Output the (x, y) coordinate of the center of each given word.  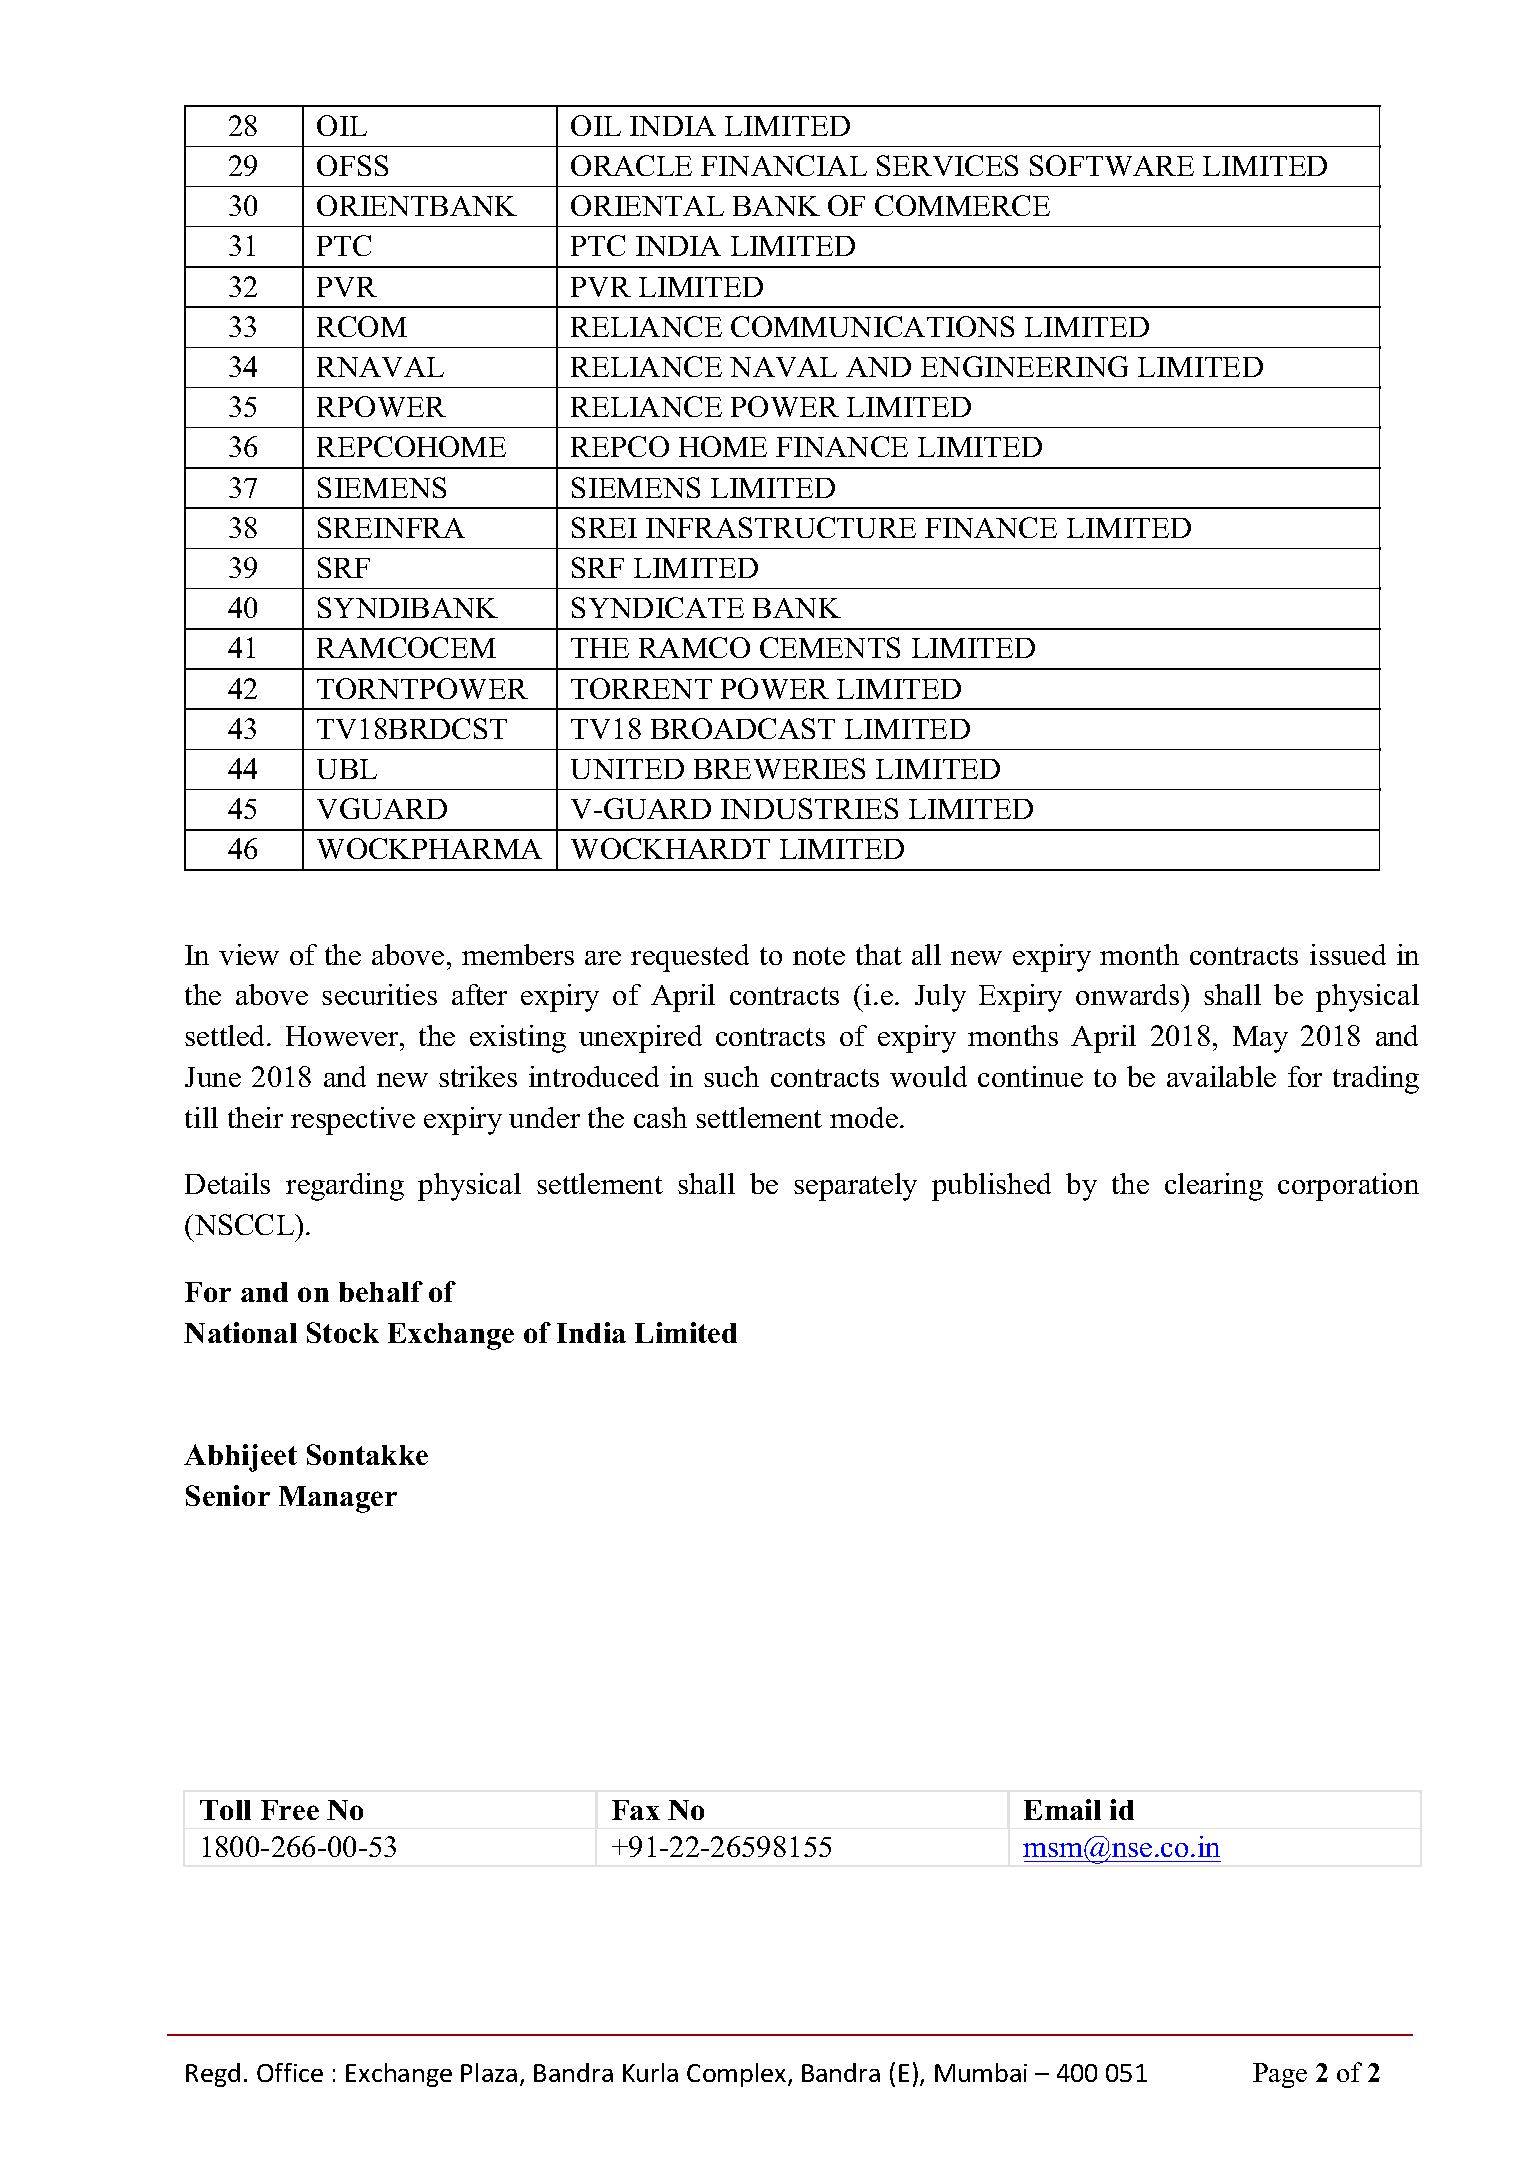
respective (353, 1121)
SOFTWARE (1112, 165)
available (1221, 1076)
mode (864, 1117)
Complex (738, 2075)
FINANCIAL (784, 165)
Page (1280, 2075)
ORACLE (631, 165)
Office (290, 2072)
